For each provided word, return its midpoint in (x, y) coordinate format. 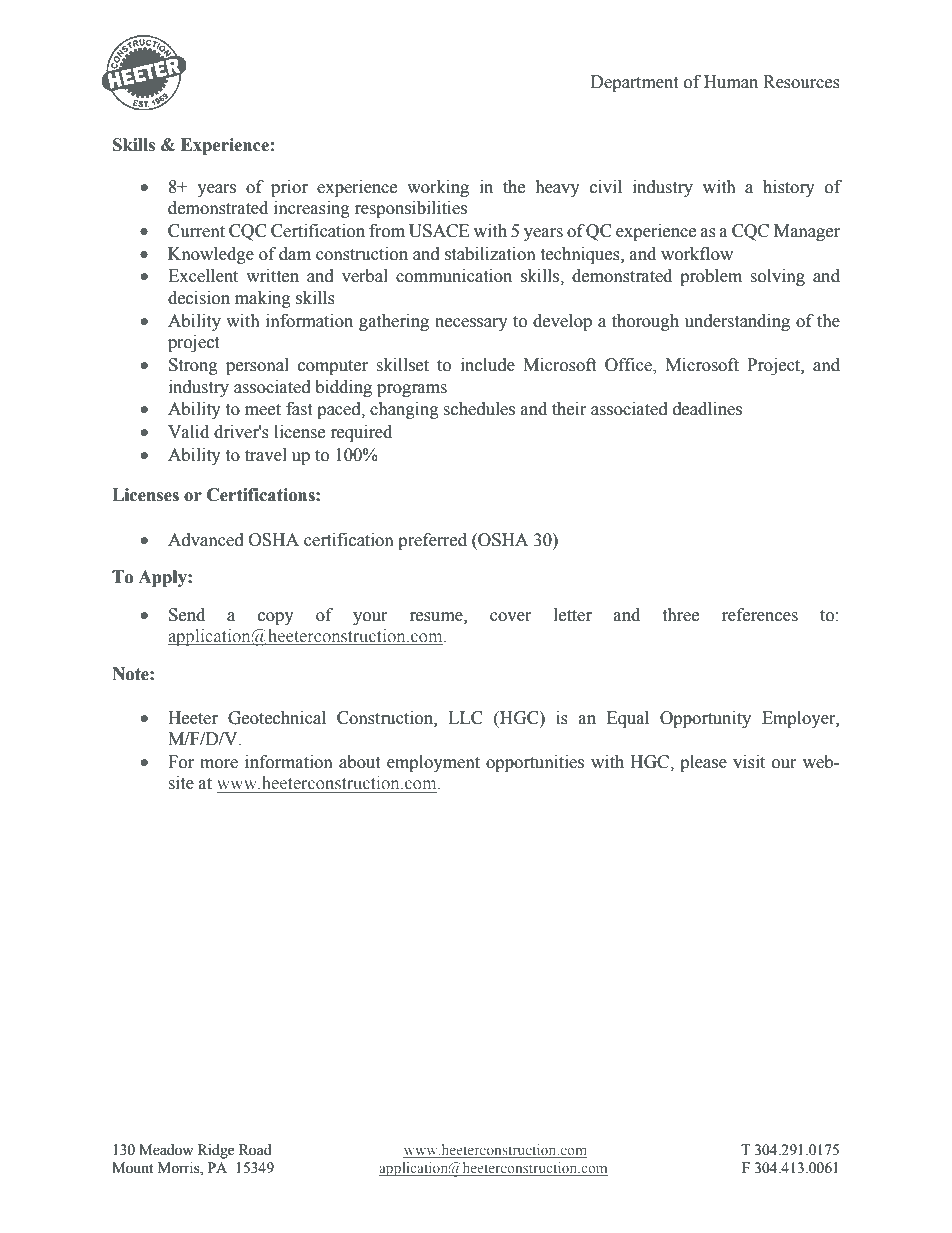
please (703, 763)
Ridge (216, 1151)
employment (433, 763)
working (438, 188)
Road (255, 1150)
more (219, 764)
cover (511, 617)
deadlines (707, 409)
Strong (193, 366)
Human (731, 82)
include (488, 365)
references (760, 615)
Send (187, 615)
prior (289, 188)
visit (749, 762)
